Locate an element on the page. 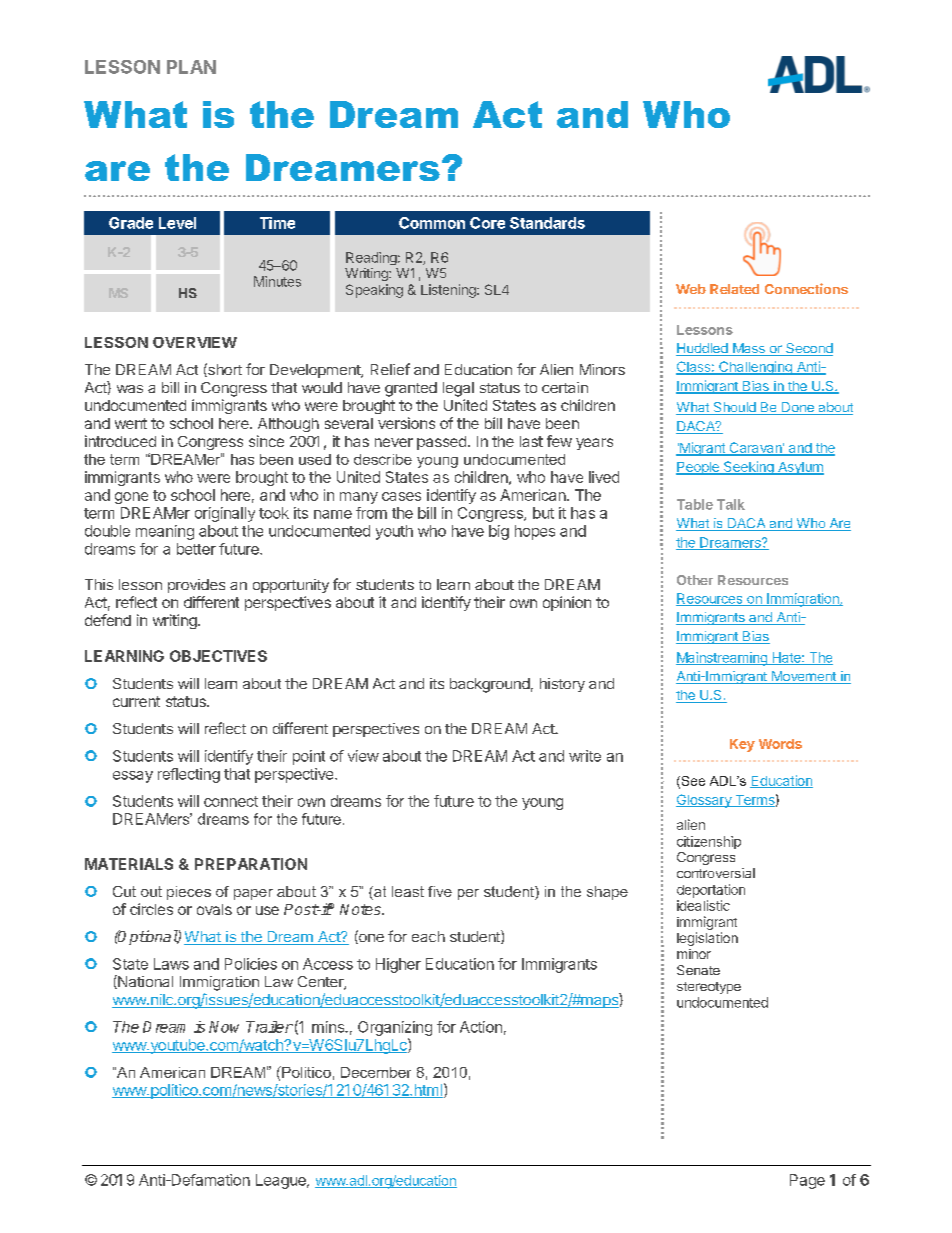 This page has height=1233, width=952. Mainstreaming is located at coordinates (722, 659).
